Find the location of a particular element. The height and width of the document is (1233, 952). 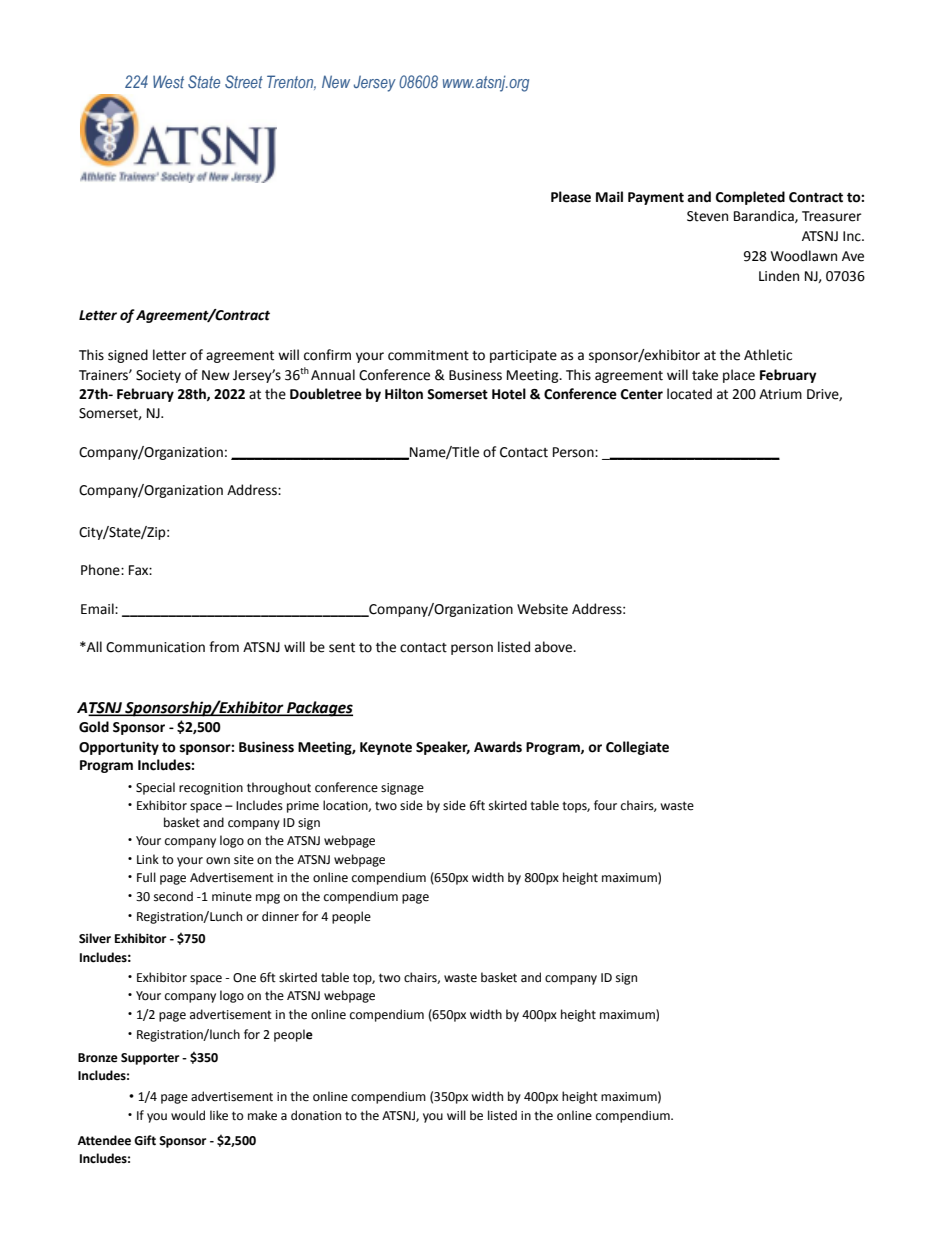

own is located at coordinates (218, 861).
